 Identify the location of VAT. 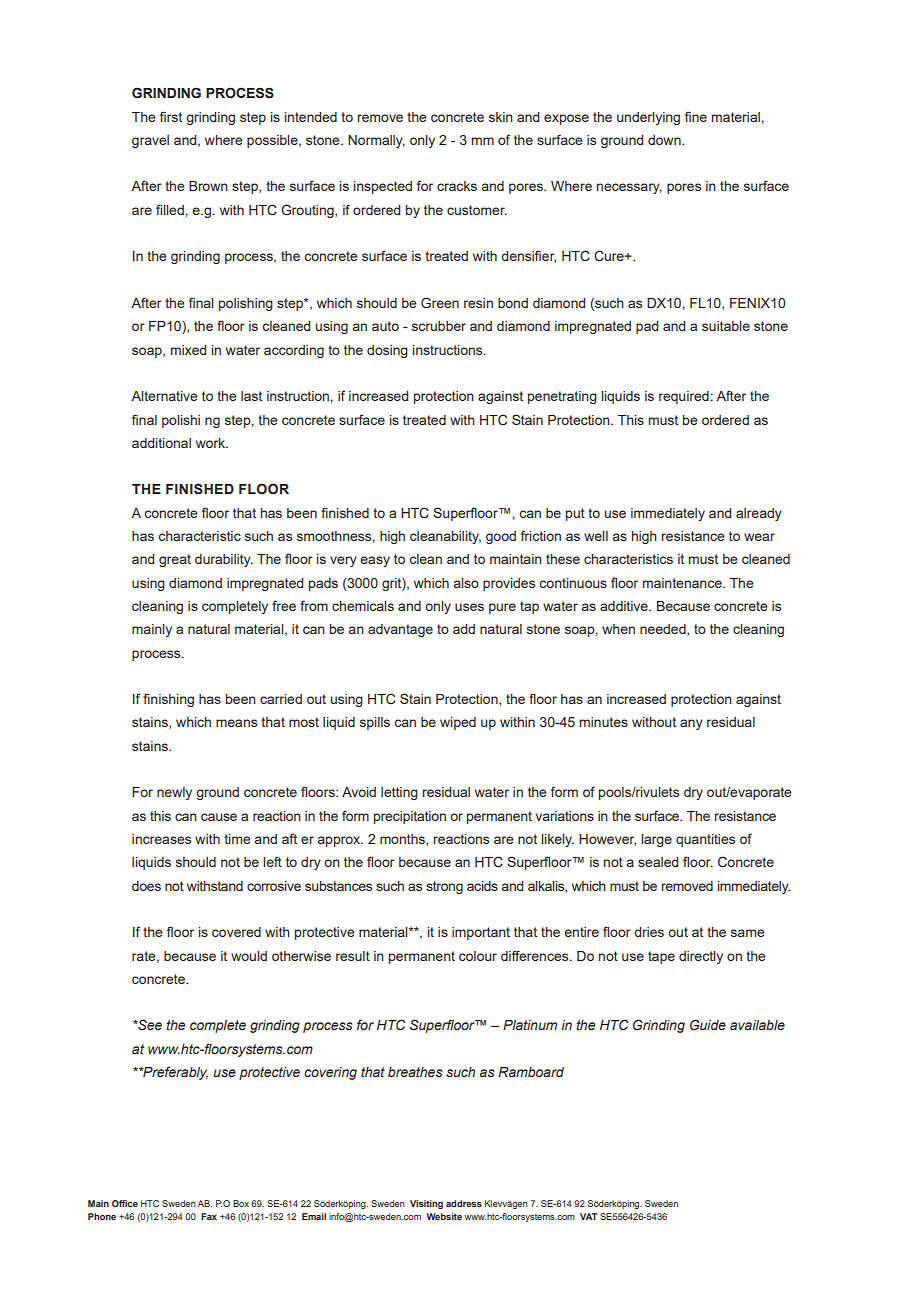
(588, 1216).
